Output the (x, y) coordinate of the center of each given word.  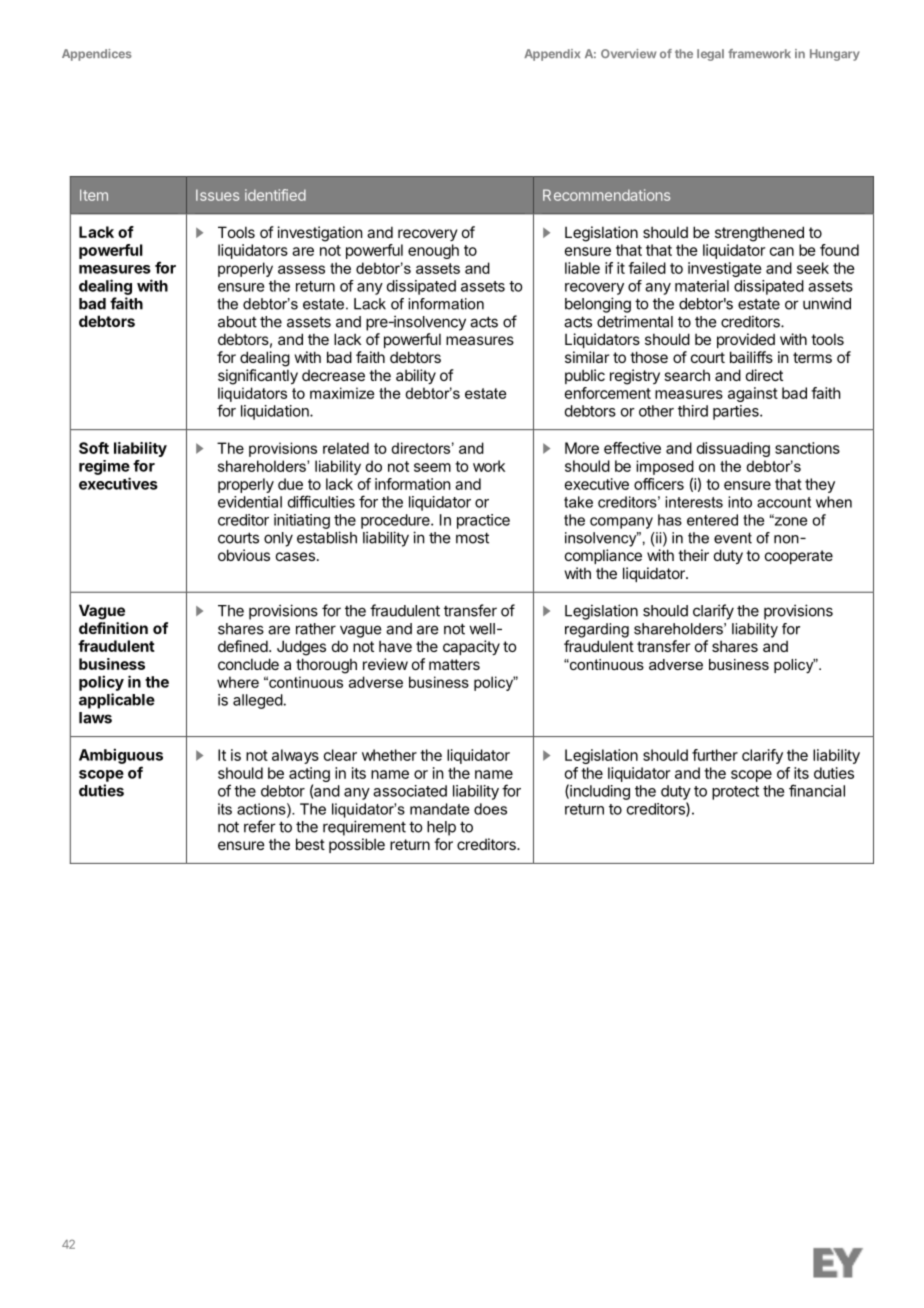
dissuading (733, 449)
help (441, 828)
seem (432, 467)
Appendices (97, 55)
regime (104, 467)
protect (735, 793)
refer (260, 826)
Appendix (552, 55)
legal (710, 55)
